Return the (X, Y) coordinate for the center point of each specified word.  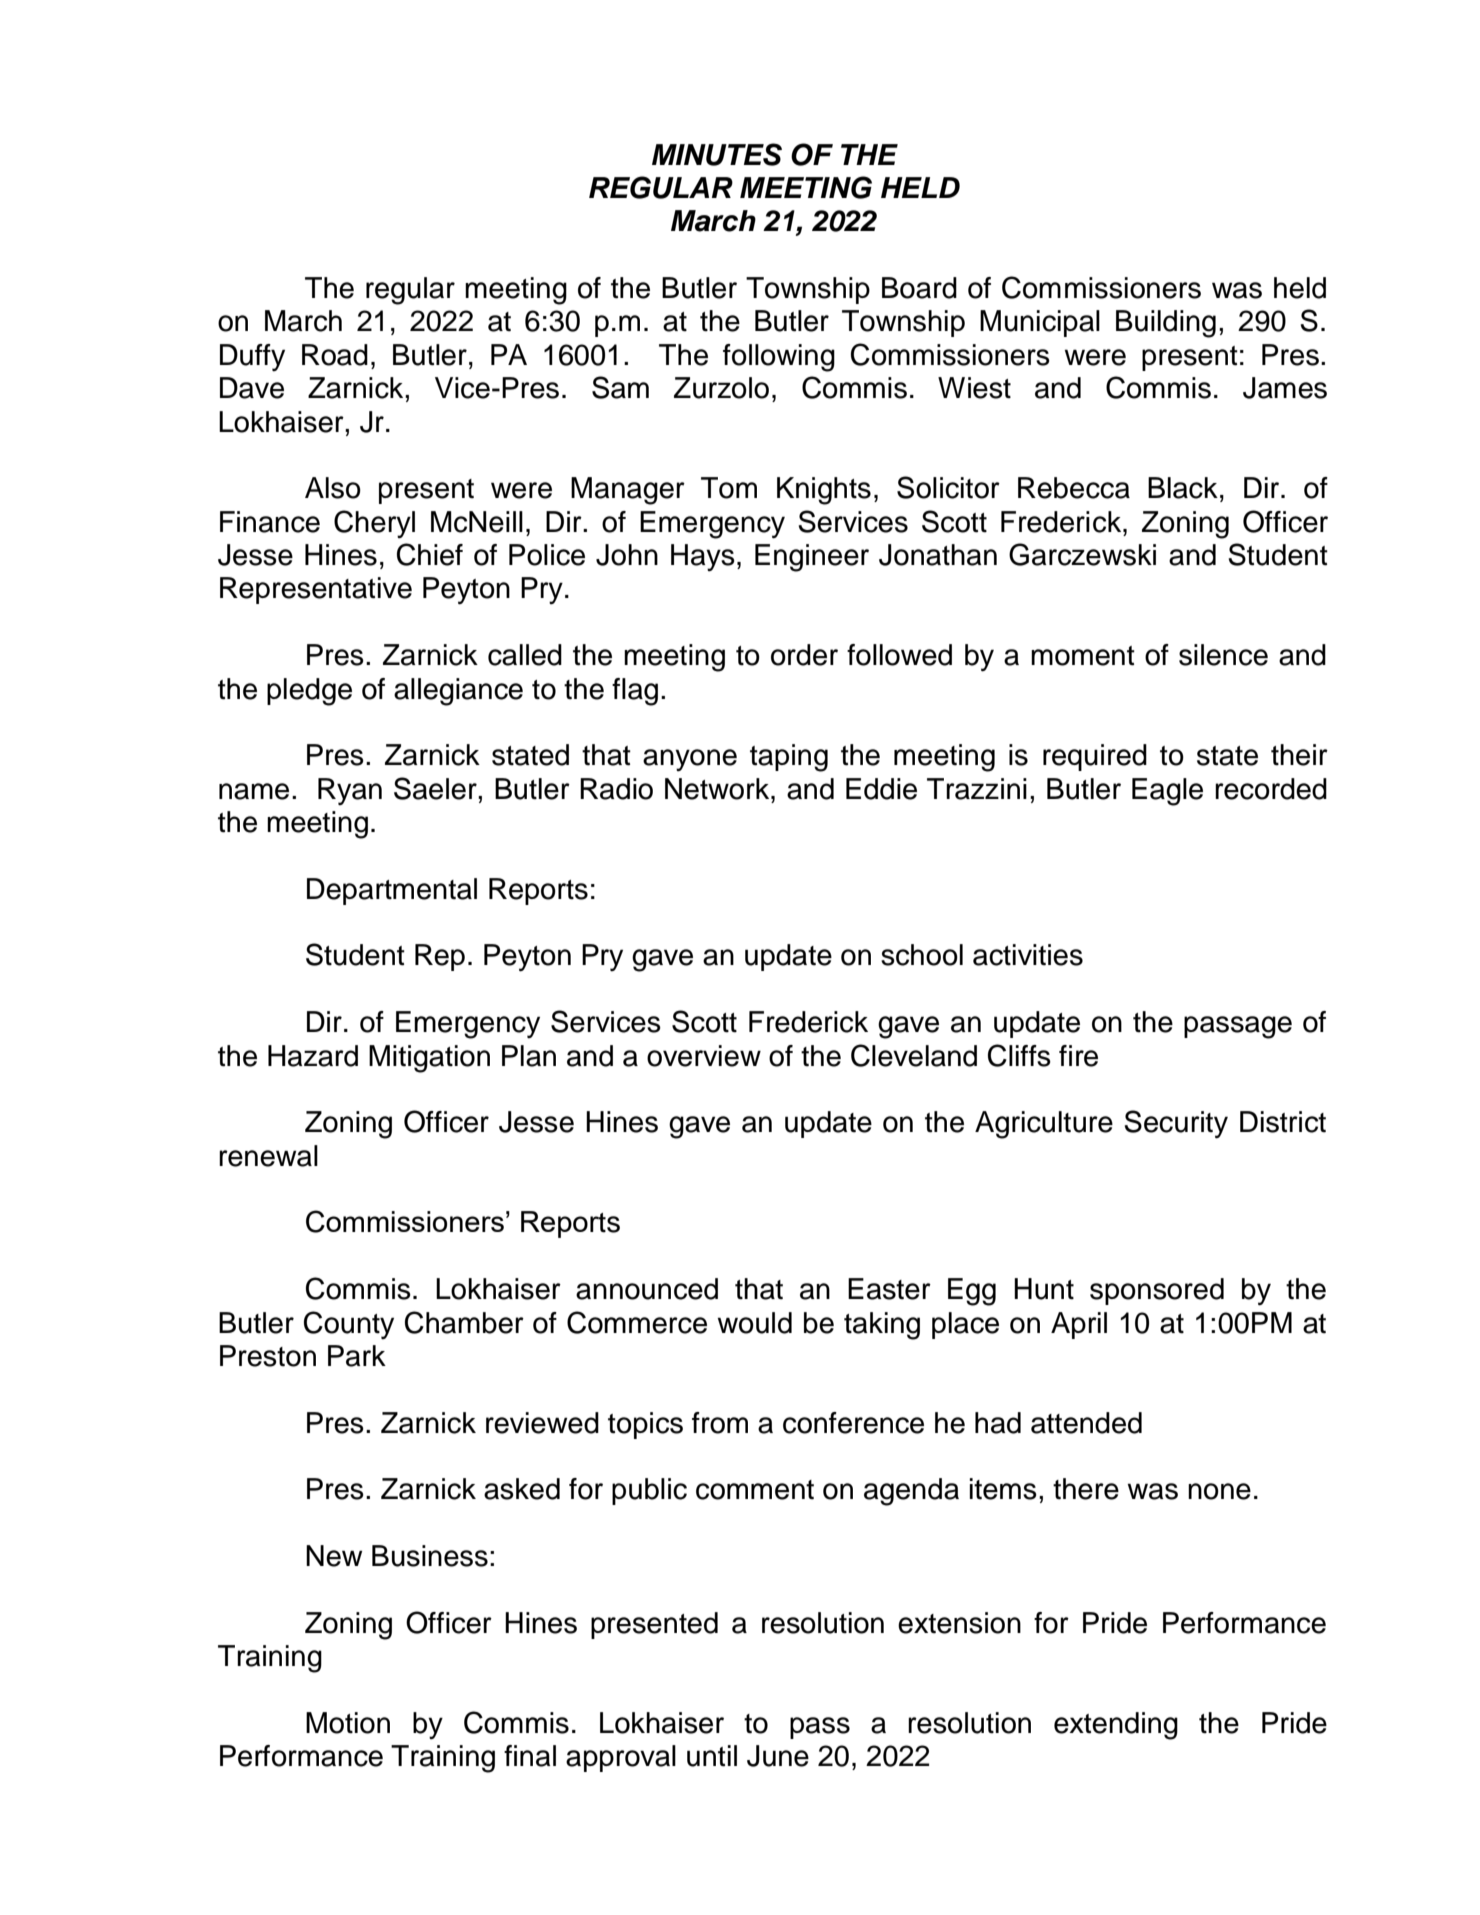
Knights (824, 491)
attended (1086, 1423)
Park (357, 1356)
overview (704, 1056)
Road (335, 355)
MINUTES (717, 154)
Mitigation (429, 1059)
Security (1176, 1124)
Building (1166, 324)
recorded (1271, 789)
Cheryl (374, 524)
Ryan (350, 791)
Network (718, 789)
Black (1183, 488)
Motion (348, 1723)
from (720, 1423)
